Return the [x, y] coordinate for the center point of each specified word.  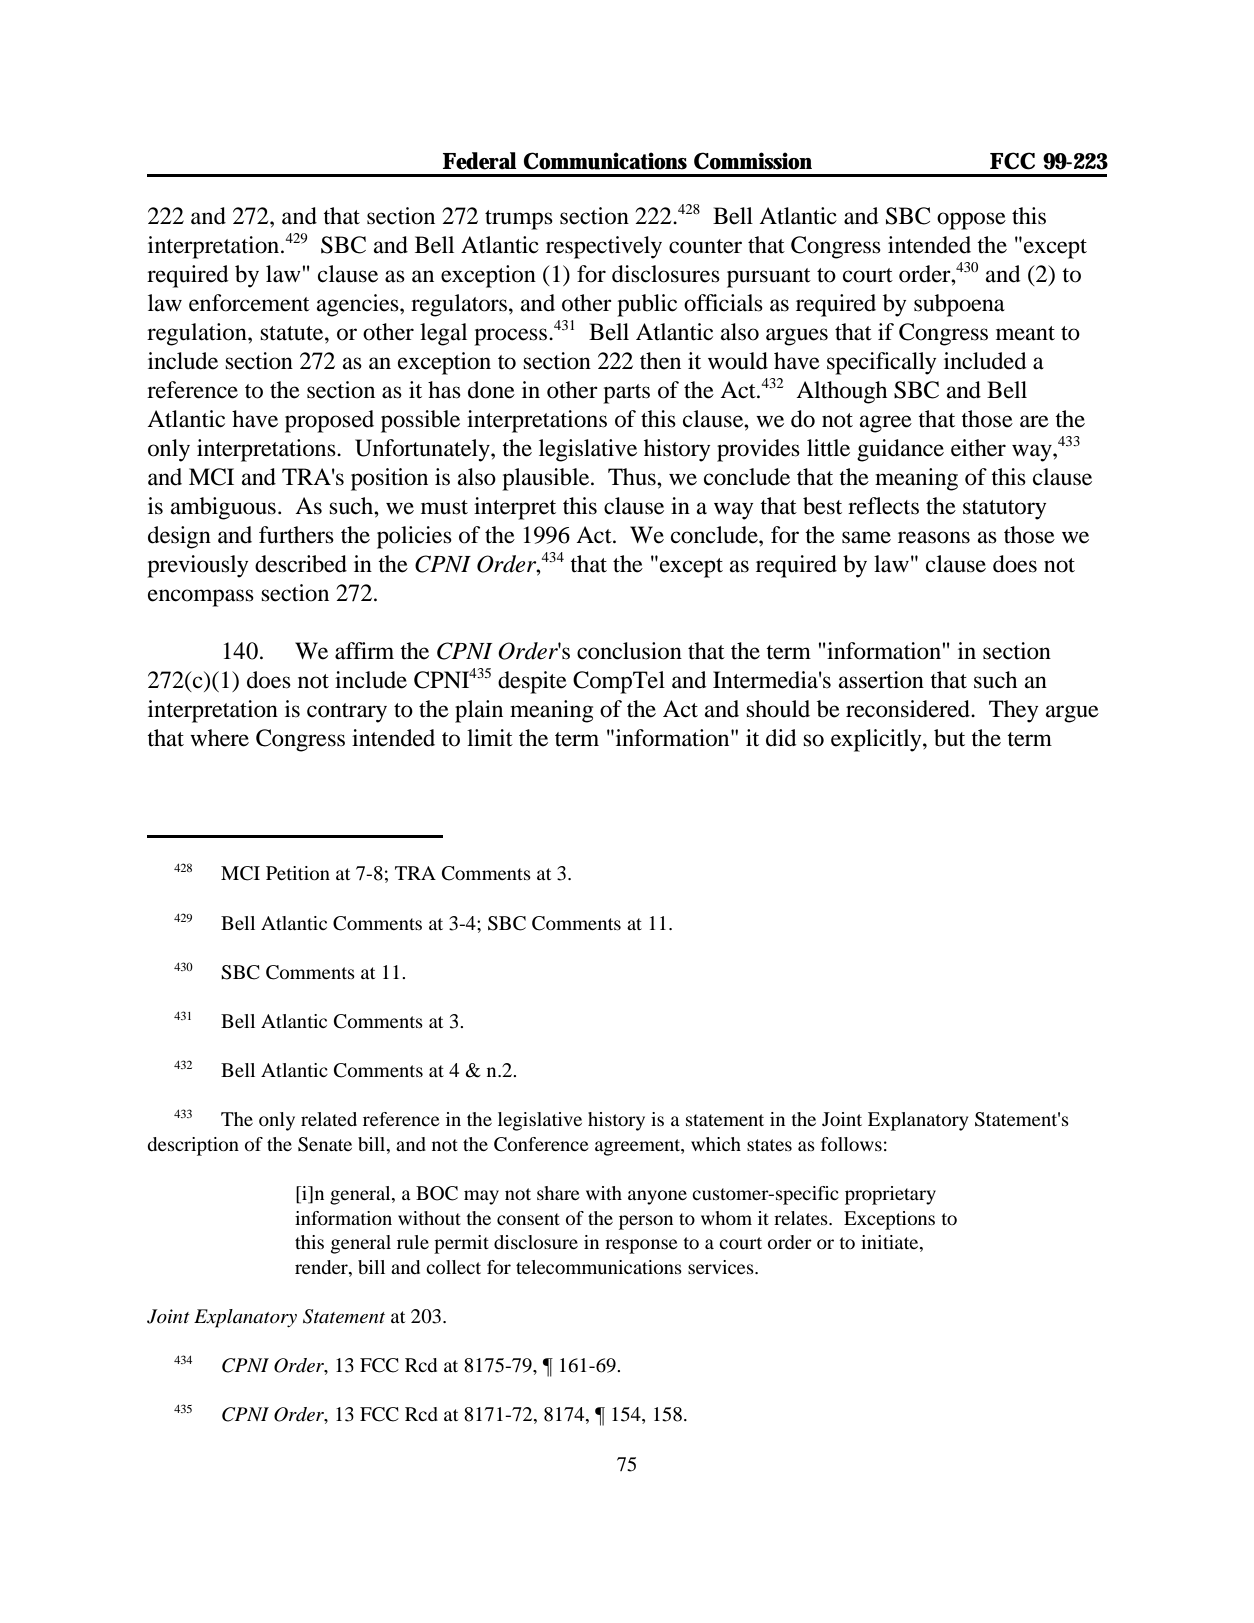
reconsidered [909, 709]
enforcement [249, 303]
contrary [347, 713]
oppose [971, 221]
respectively [604, 247]
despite [532, 682]
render [322, 1267]
